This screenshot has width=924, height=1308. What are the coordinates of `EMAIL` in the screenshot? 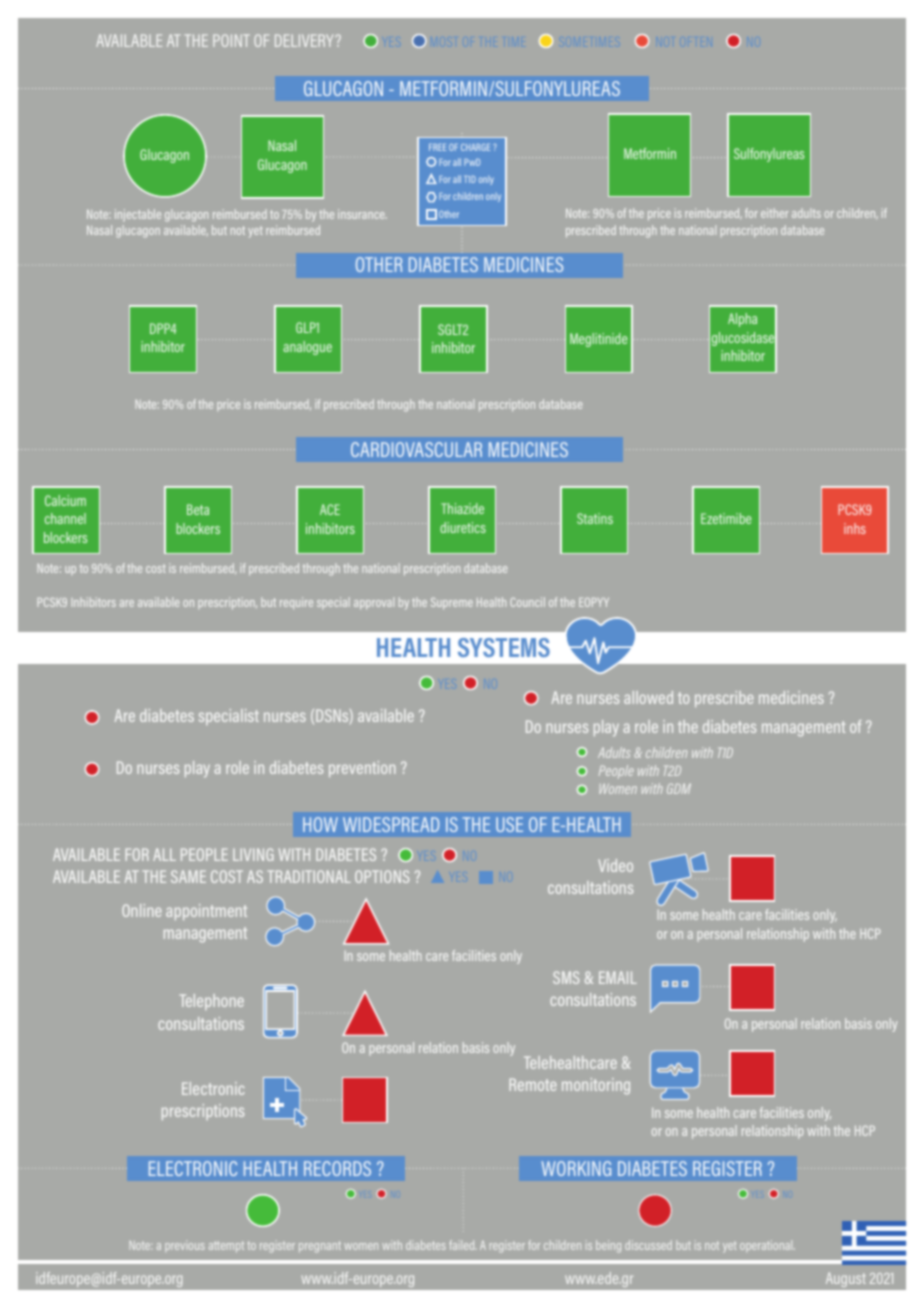 It's located at (618, 977).
